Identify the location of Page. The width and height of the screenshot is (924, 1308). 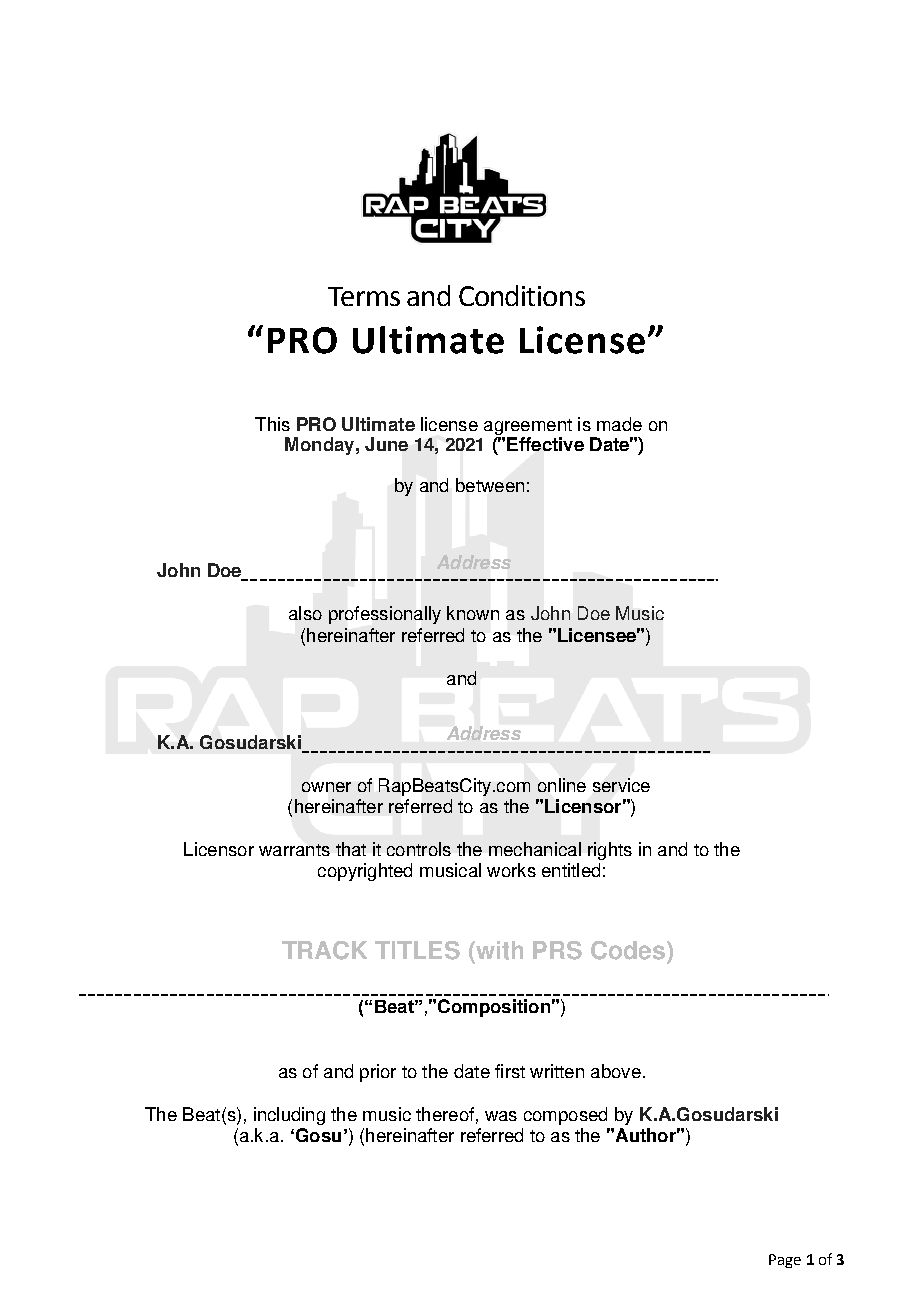
(785, 1261).
